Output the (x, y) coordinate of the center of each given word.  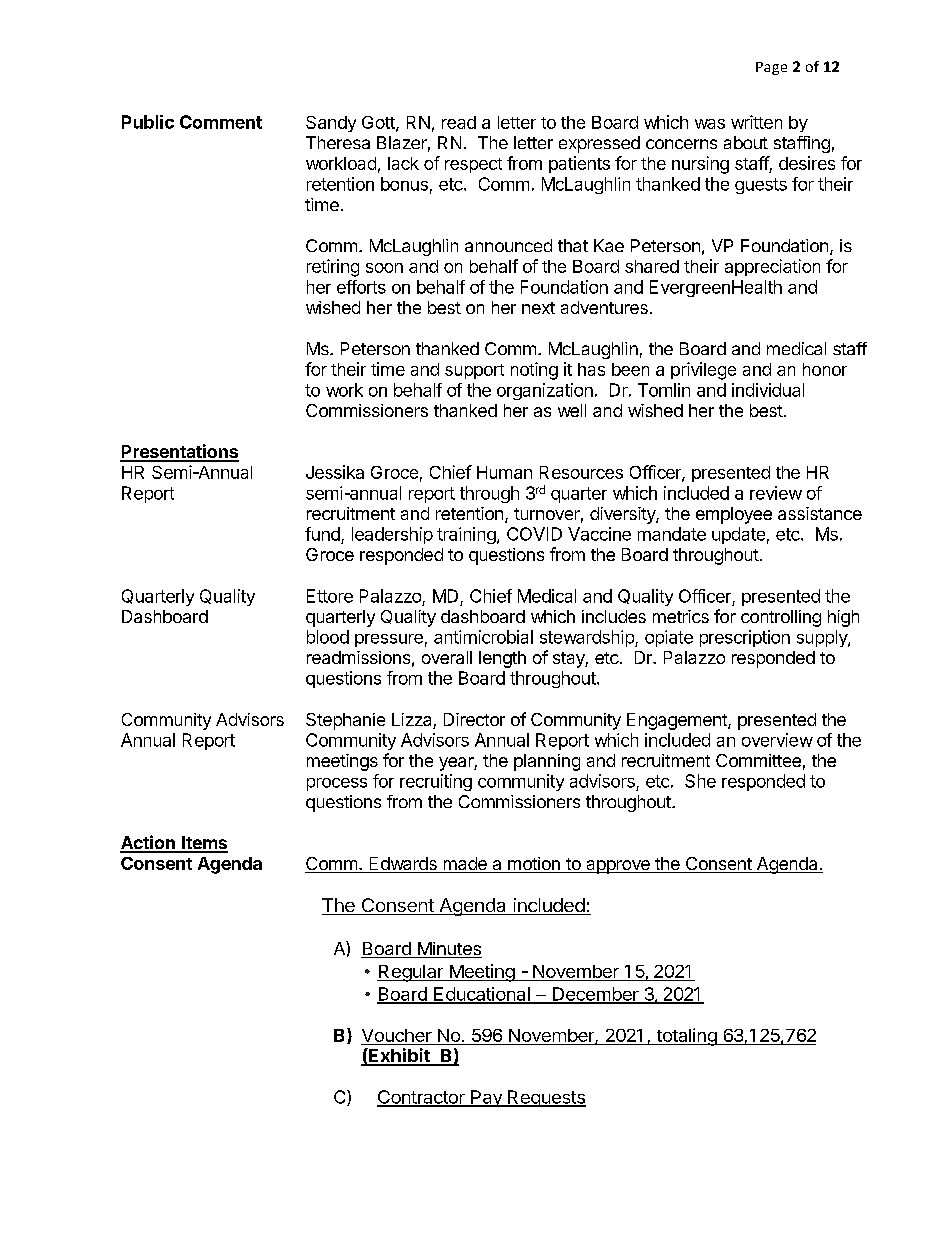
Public (148, 122)
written (756, 122)
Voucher (397, 1035)
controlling (781, 618)
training (466, 535)
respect (473, 165)
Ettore (330, 596)
